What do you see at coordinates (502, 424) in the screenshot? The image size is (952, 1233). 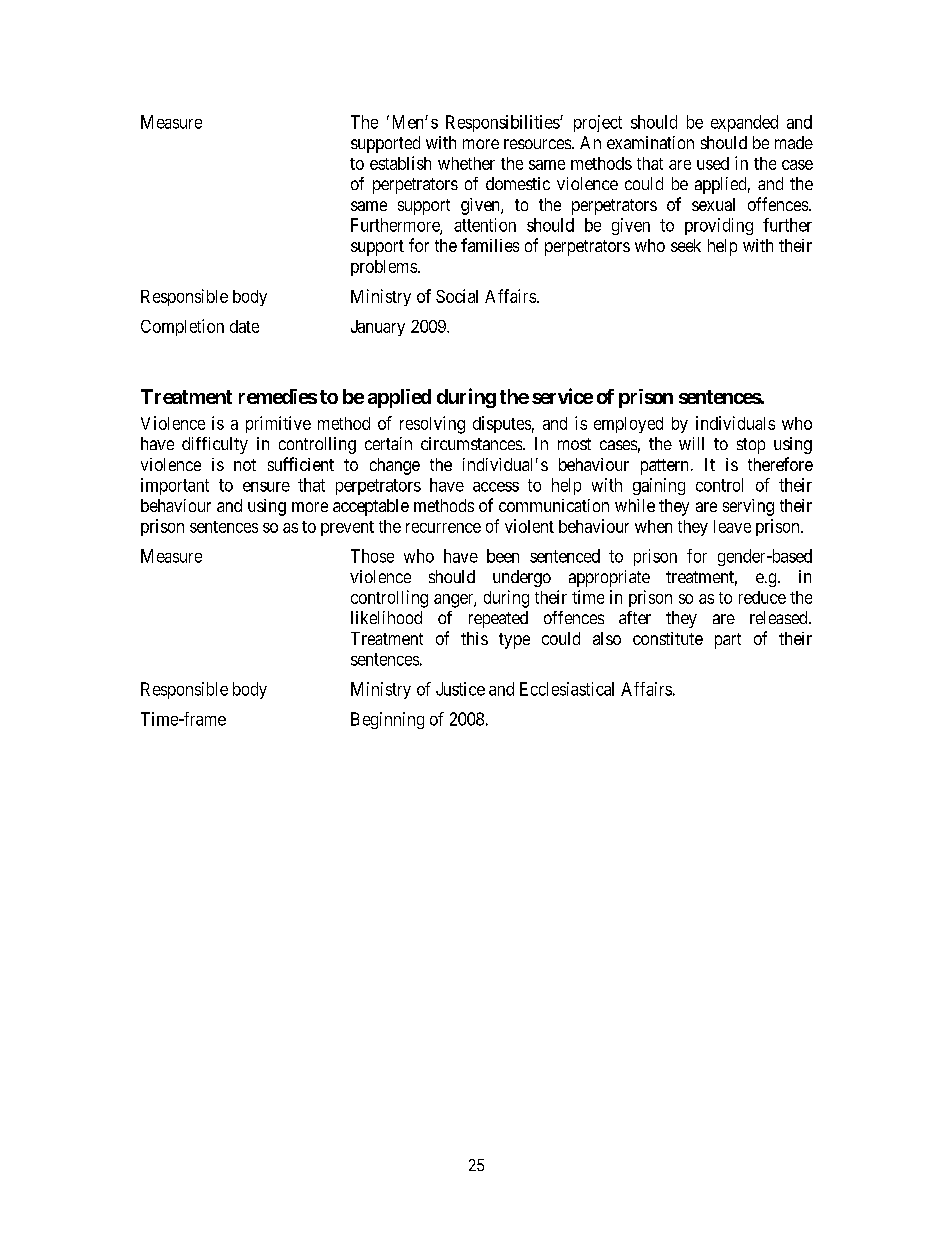 I see `disputes` at bounding box center [502, 424].
